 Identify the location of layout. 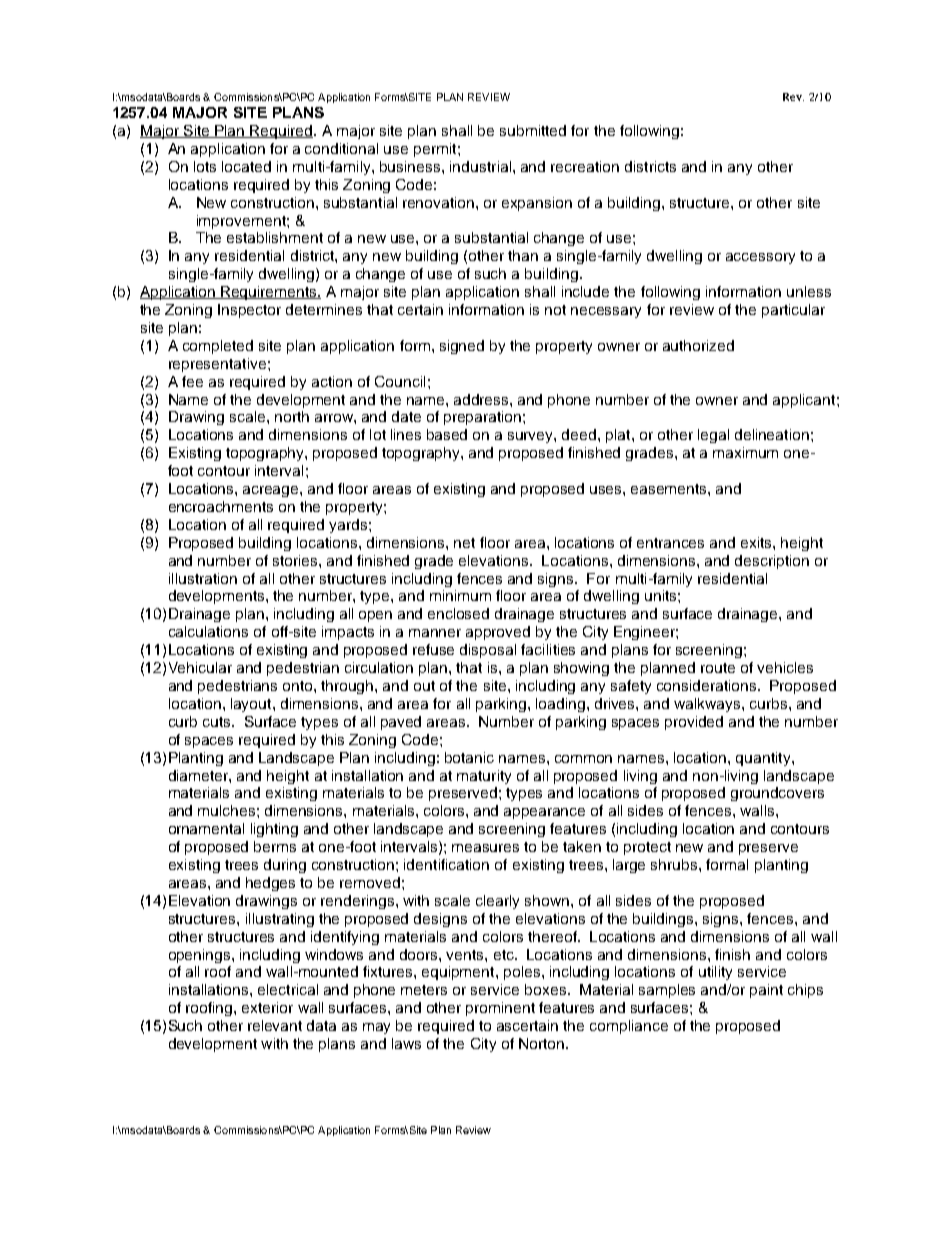
(252, 705).
